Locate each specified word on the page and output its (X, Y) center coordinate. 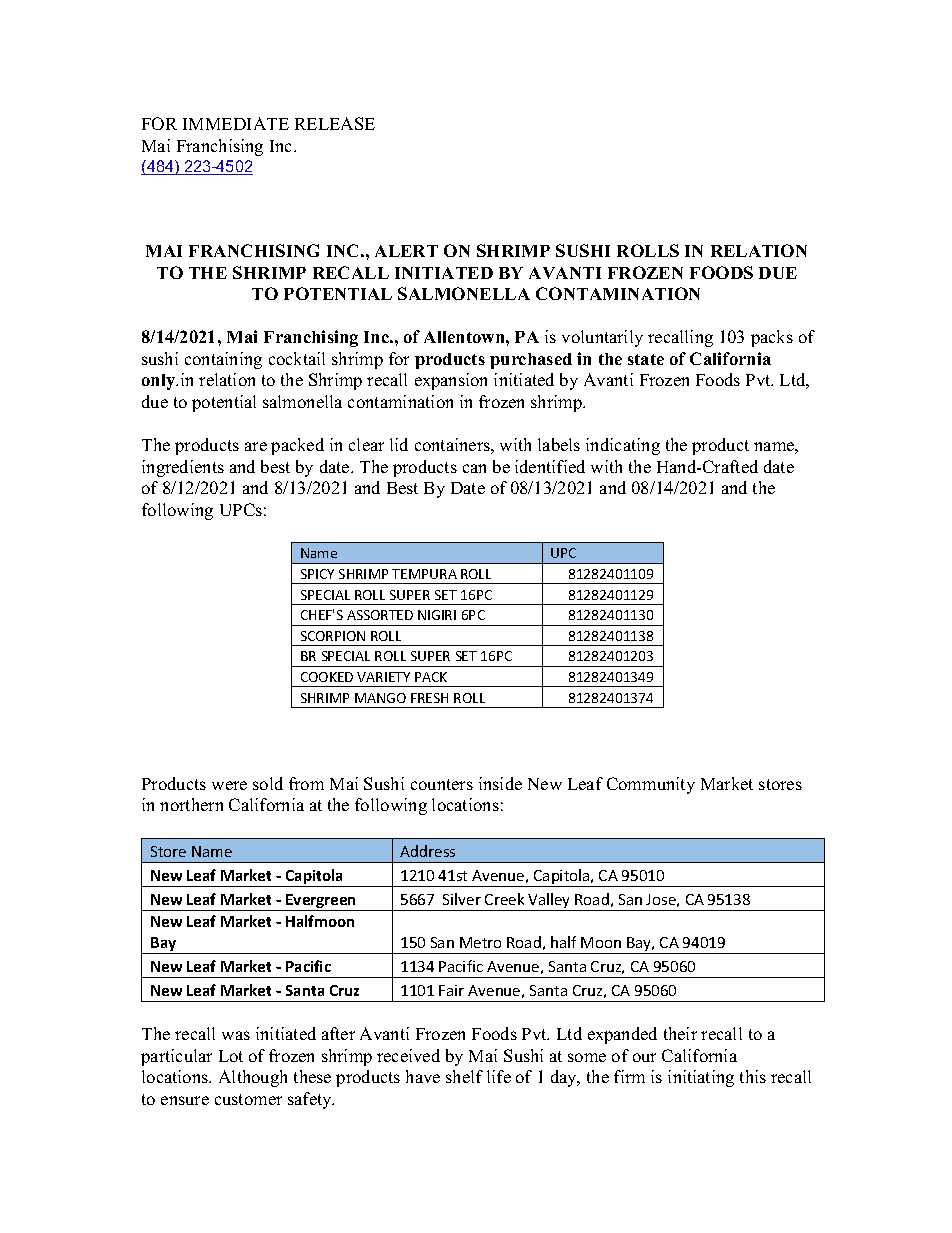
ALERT (406, 251)
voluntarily (602, 338)
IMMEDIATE (236, 123)
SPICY (317, 574)
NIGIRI (437, 615)
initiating (701, 1078)
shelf (464, 1076)
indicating (623, 446)
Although (253, 1078)
